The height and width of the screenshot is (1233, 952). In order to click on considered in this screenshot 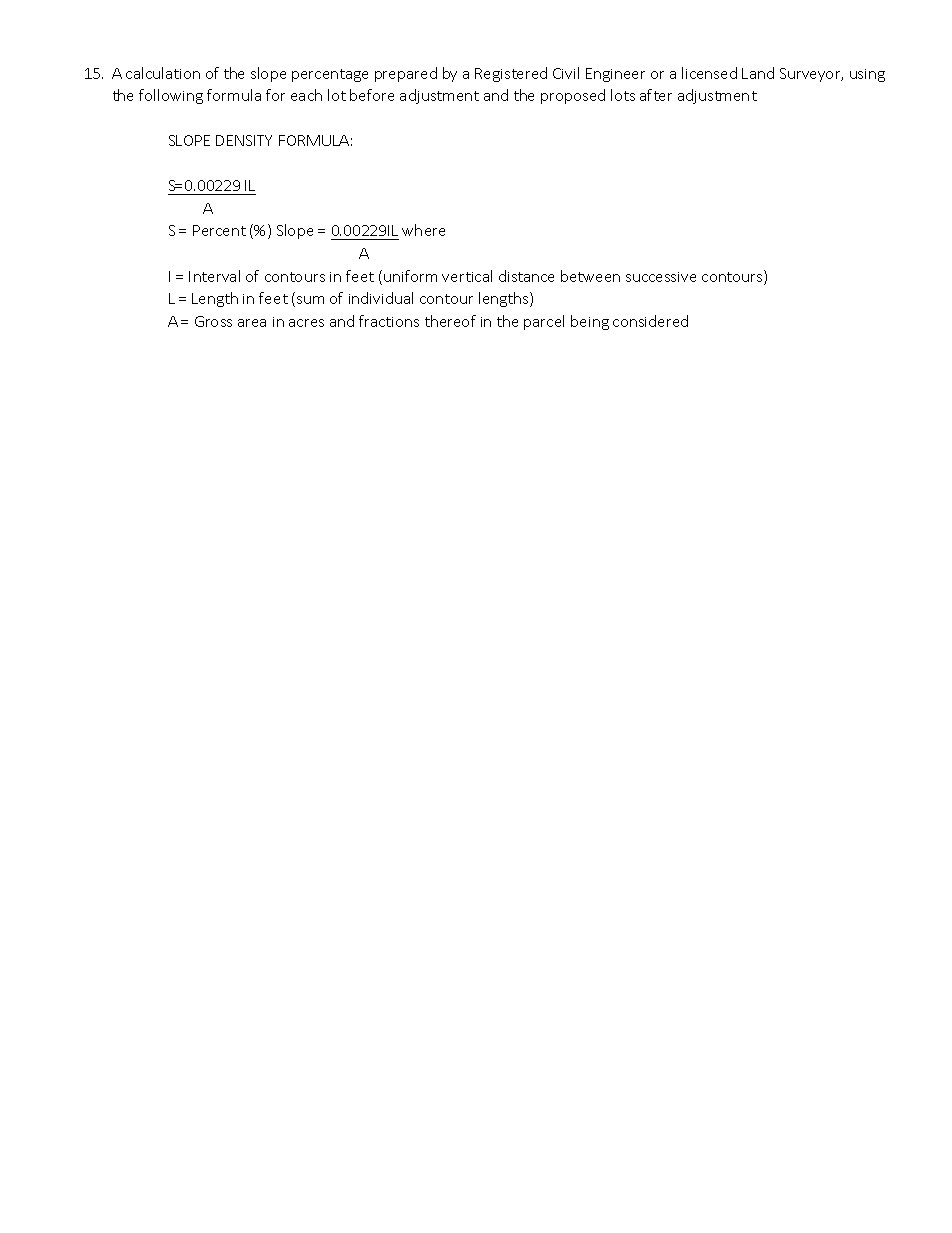, I will do `click(650, 321)`.
